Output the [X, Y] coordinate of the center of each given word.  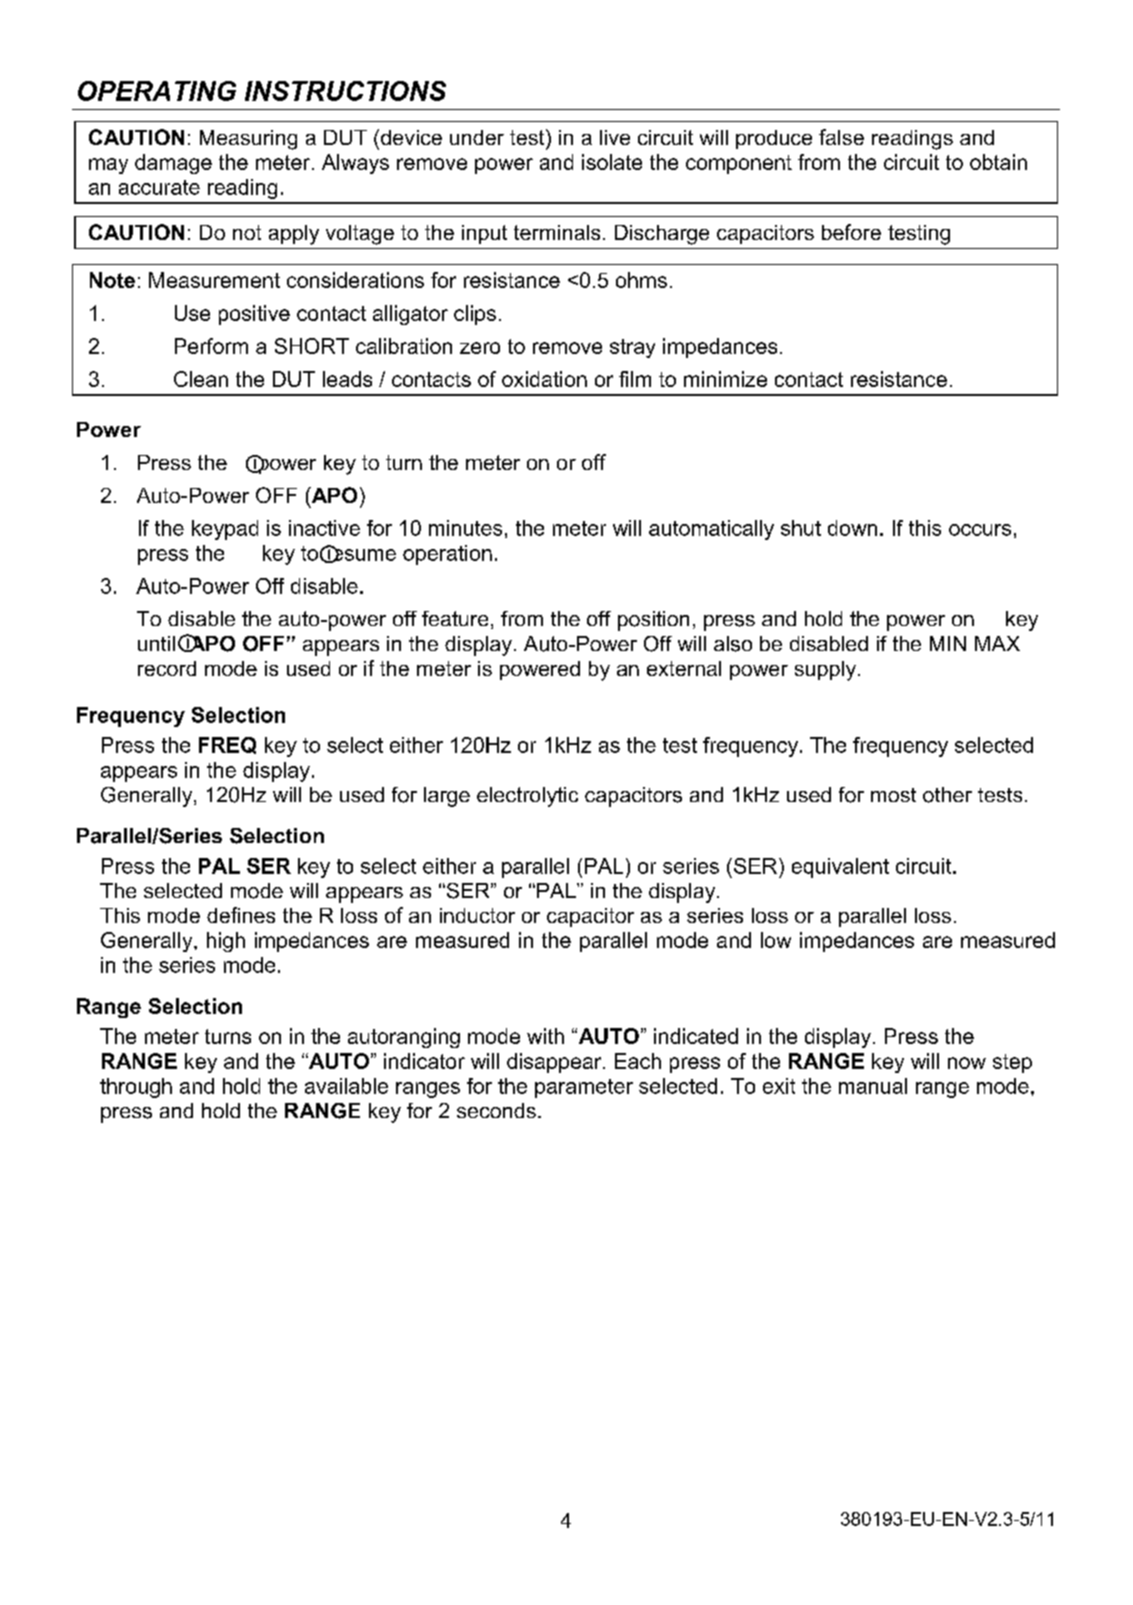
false [841, 137]
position [653, 621]
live [615, 137]
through [136, 1088]
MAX [997, 643]
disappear [555, 1063]
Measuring [248, 140]
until [156, 643]
